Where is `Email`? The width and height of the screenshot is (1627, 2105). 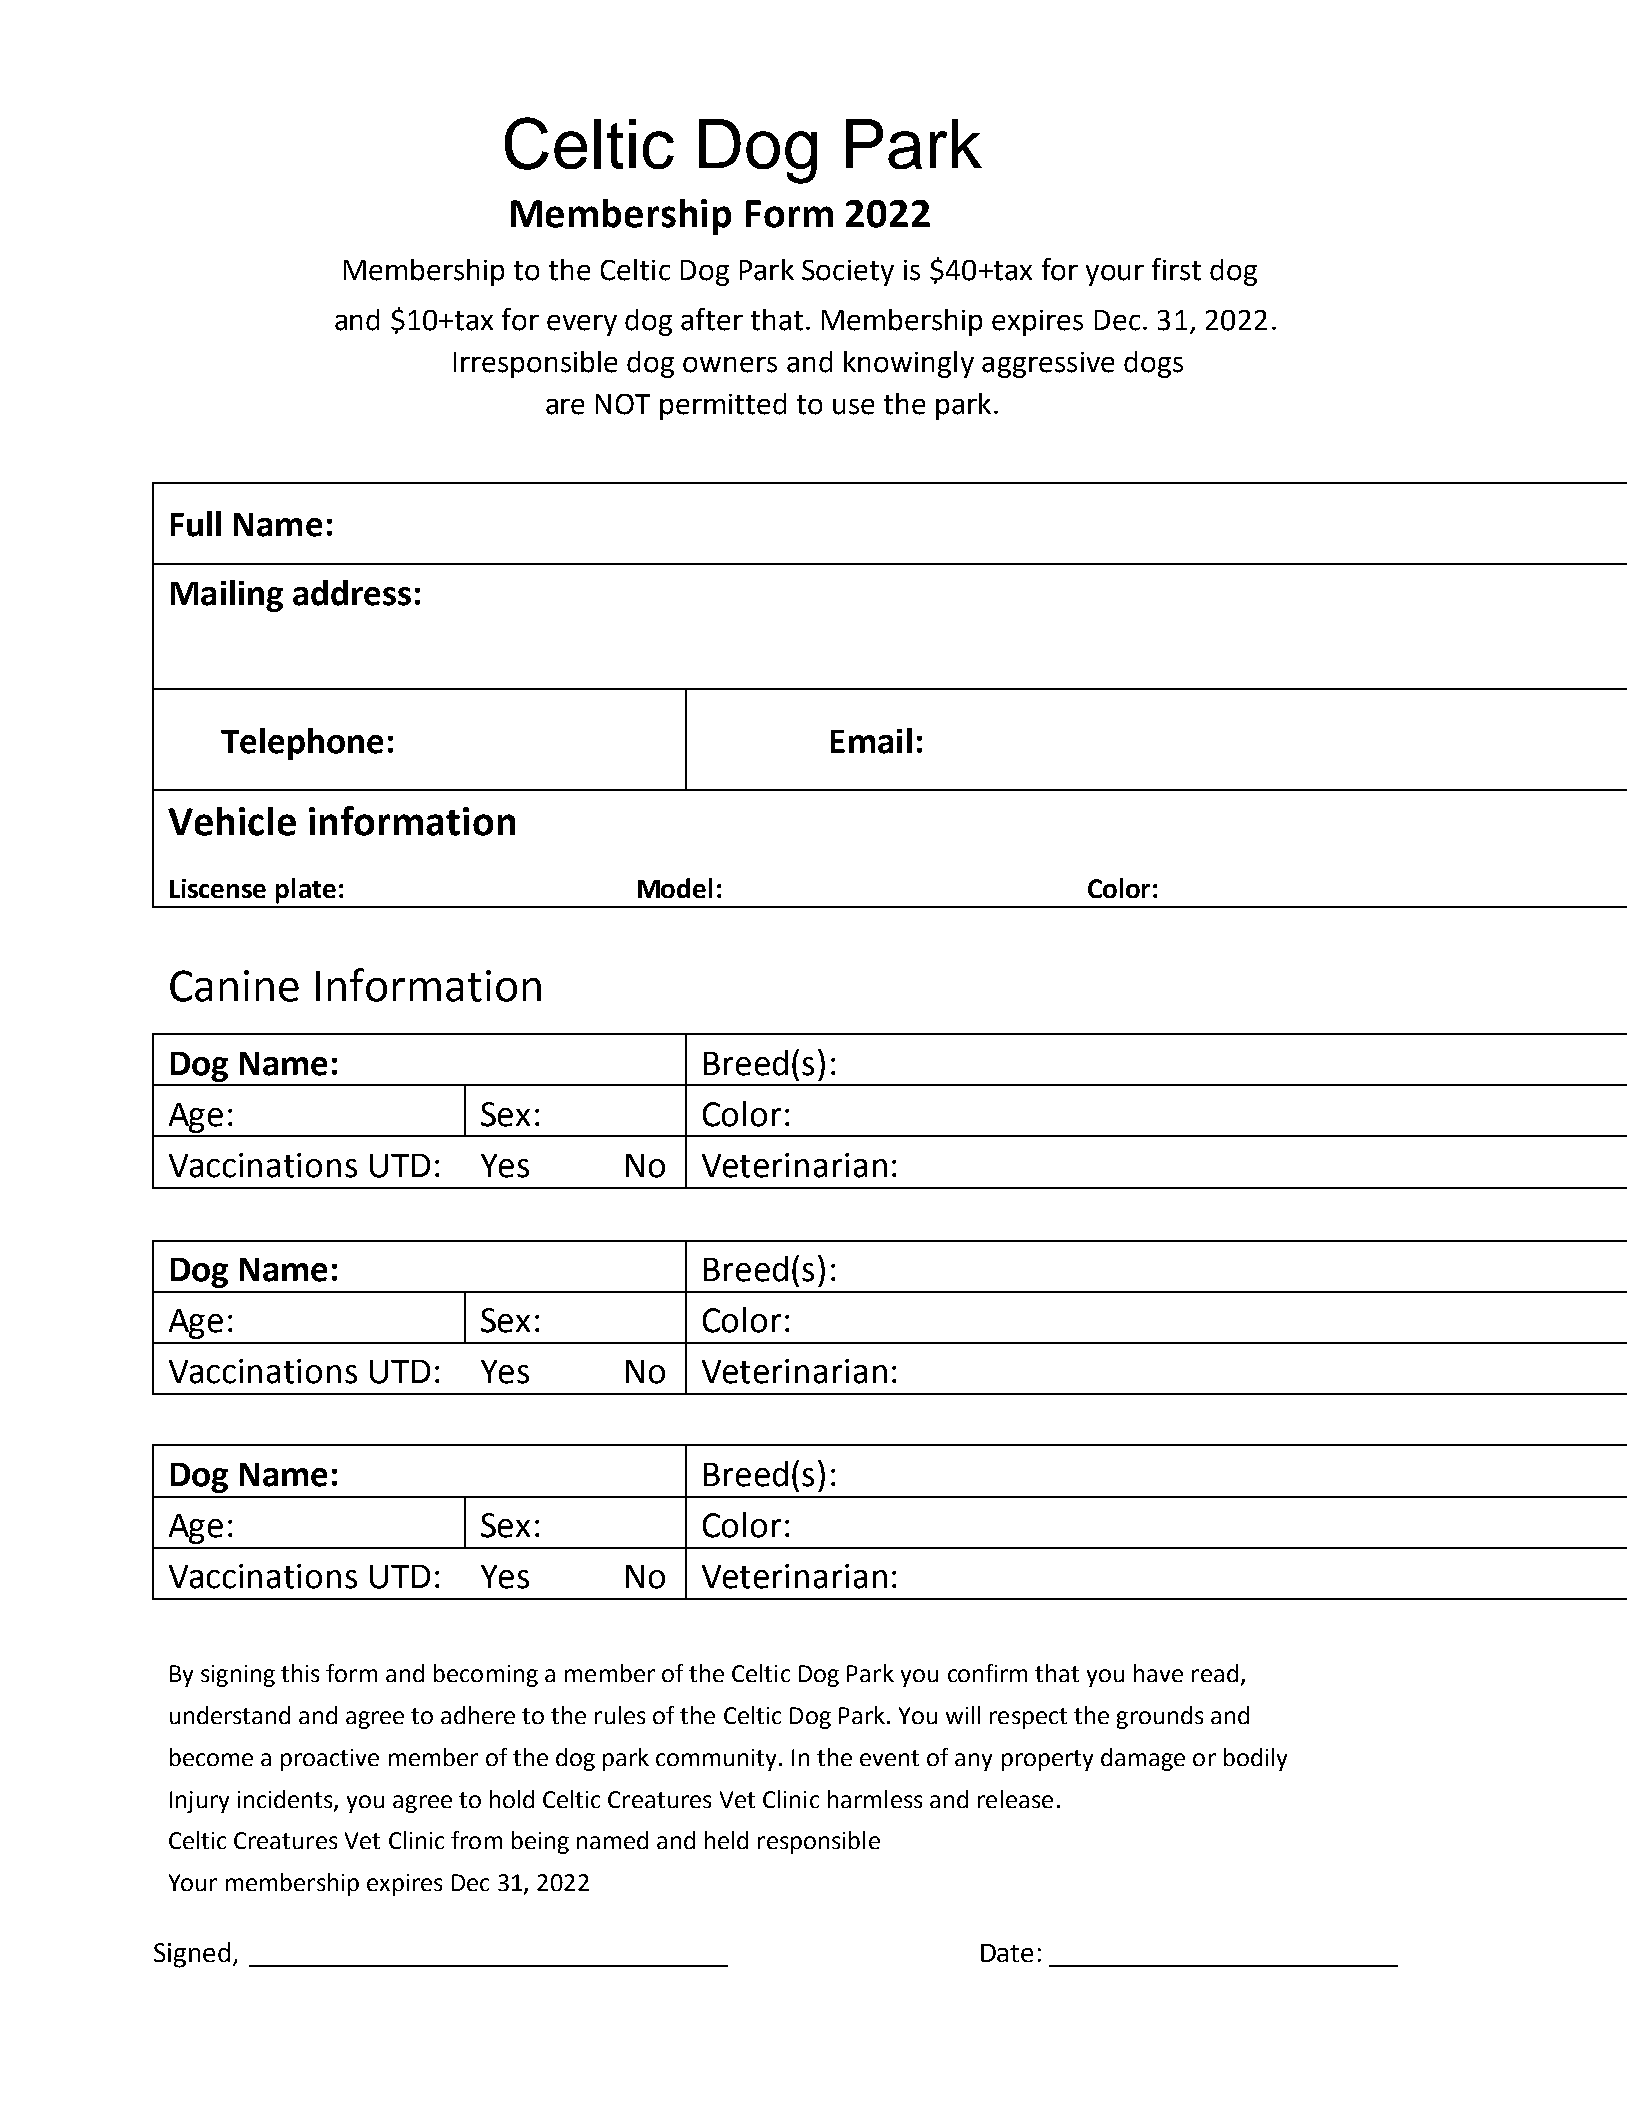
Email is located at coordinates (871, 741).
